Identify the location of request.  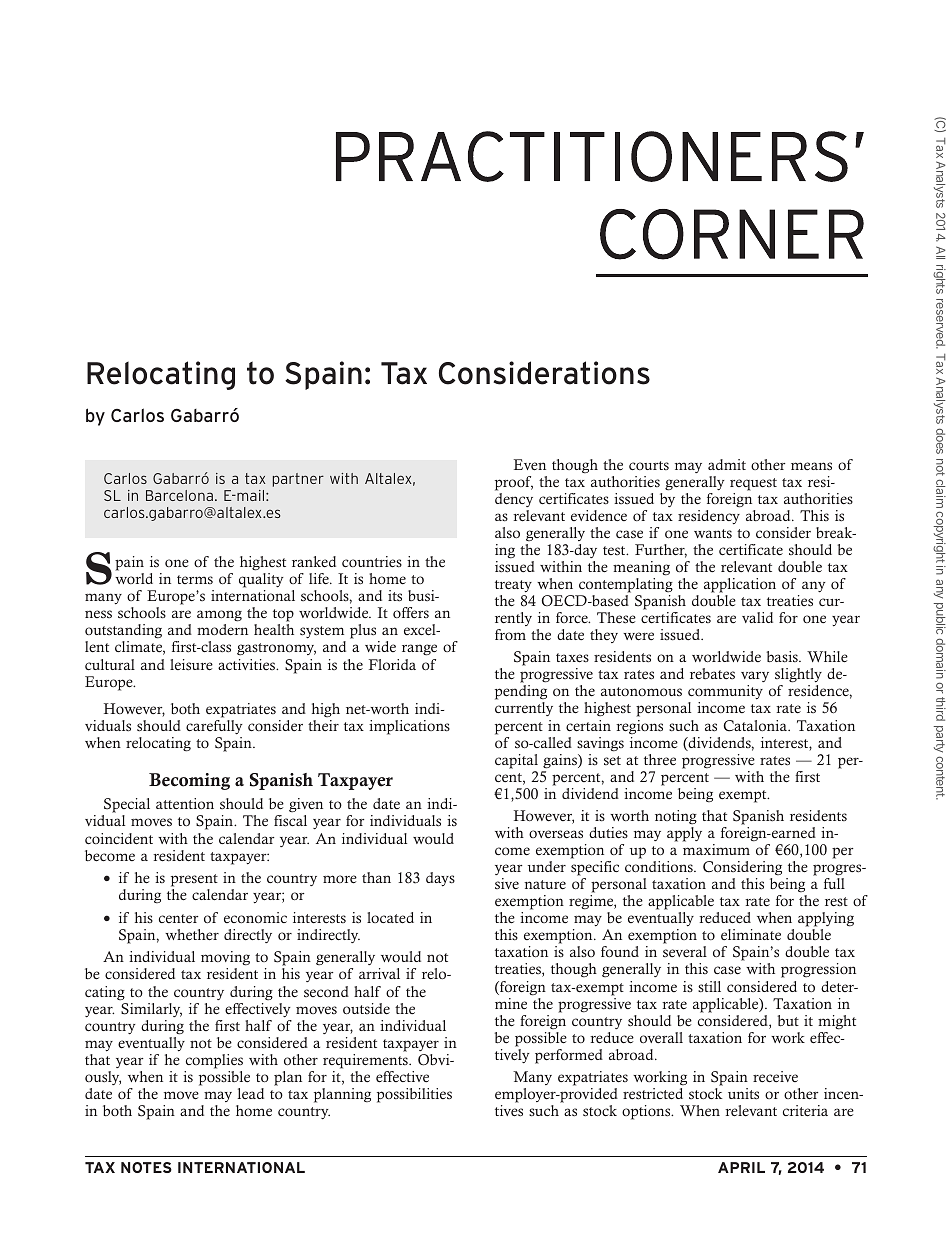
(753, 484).
